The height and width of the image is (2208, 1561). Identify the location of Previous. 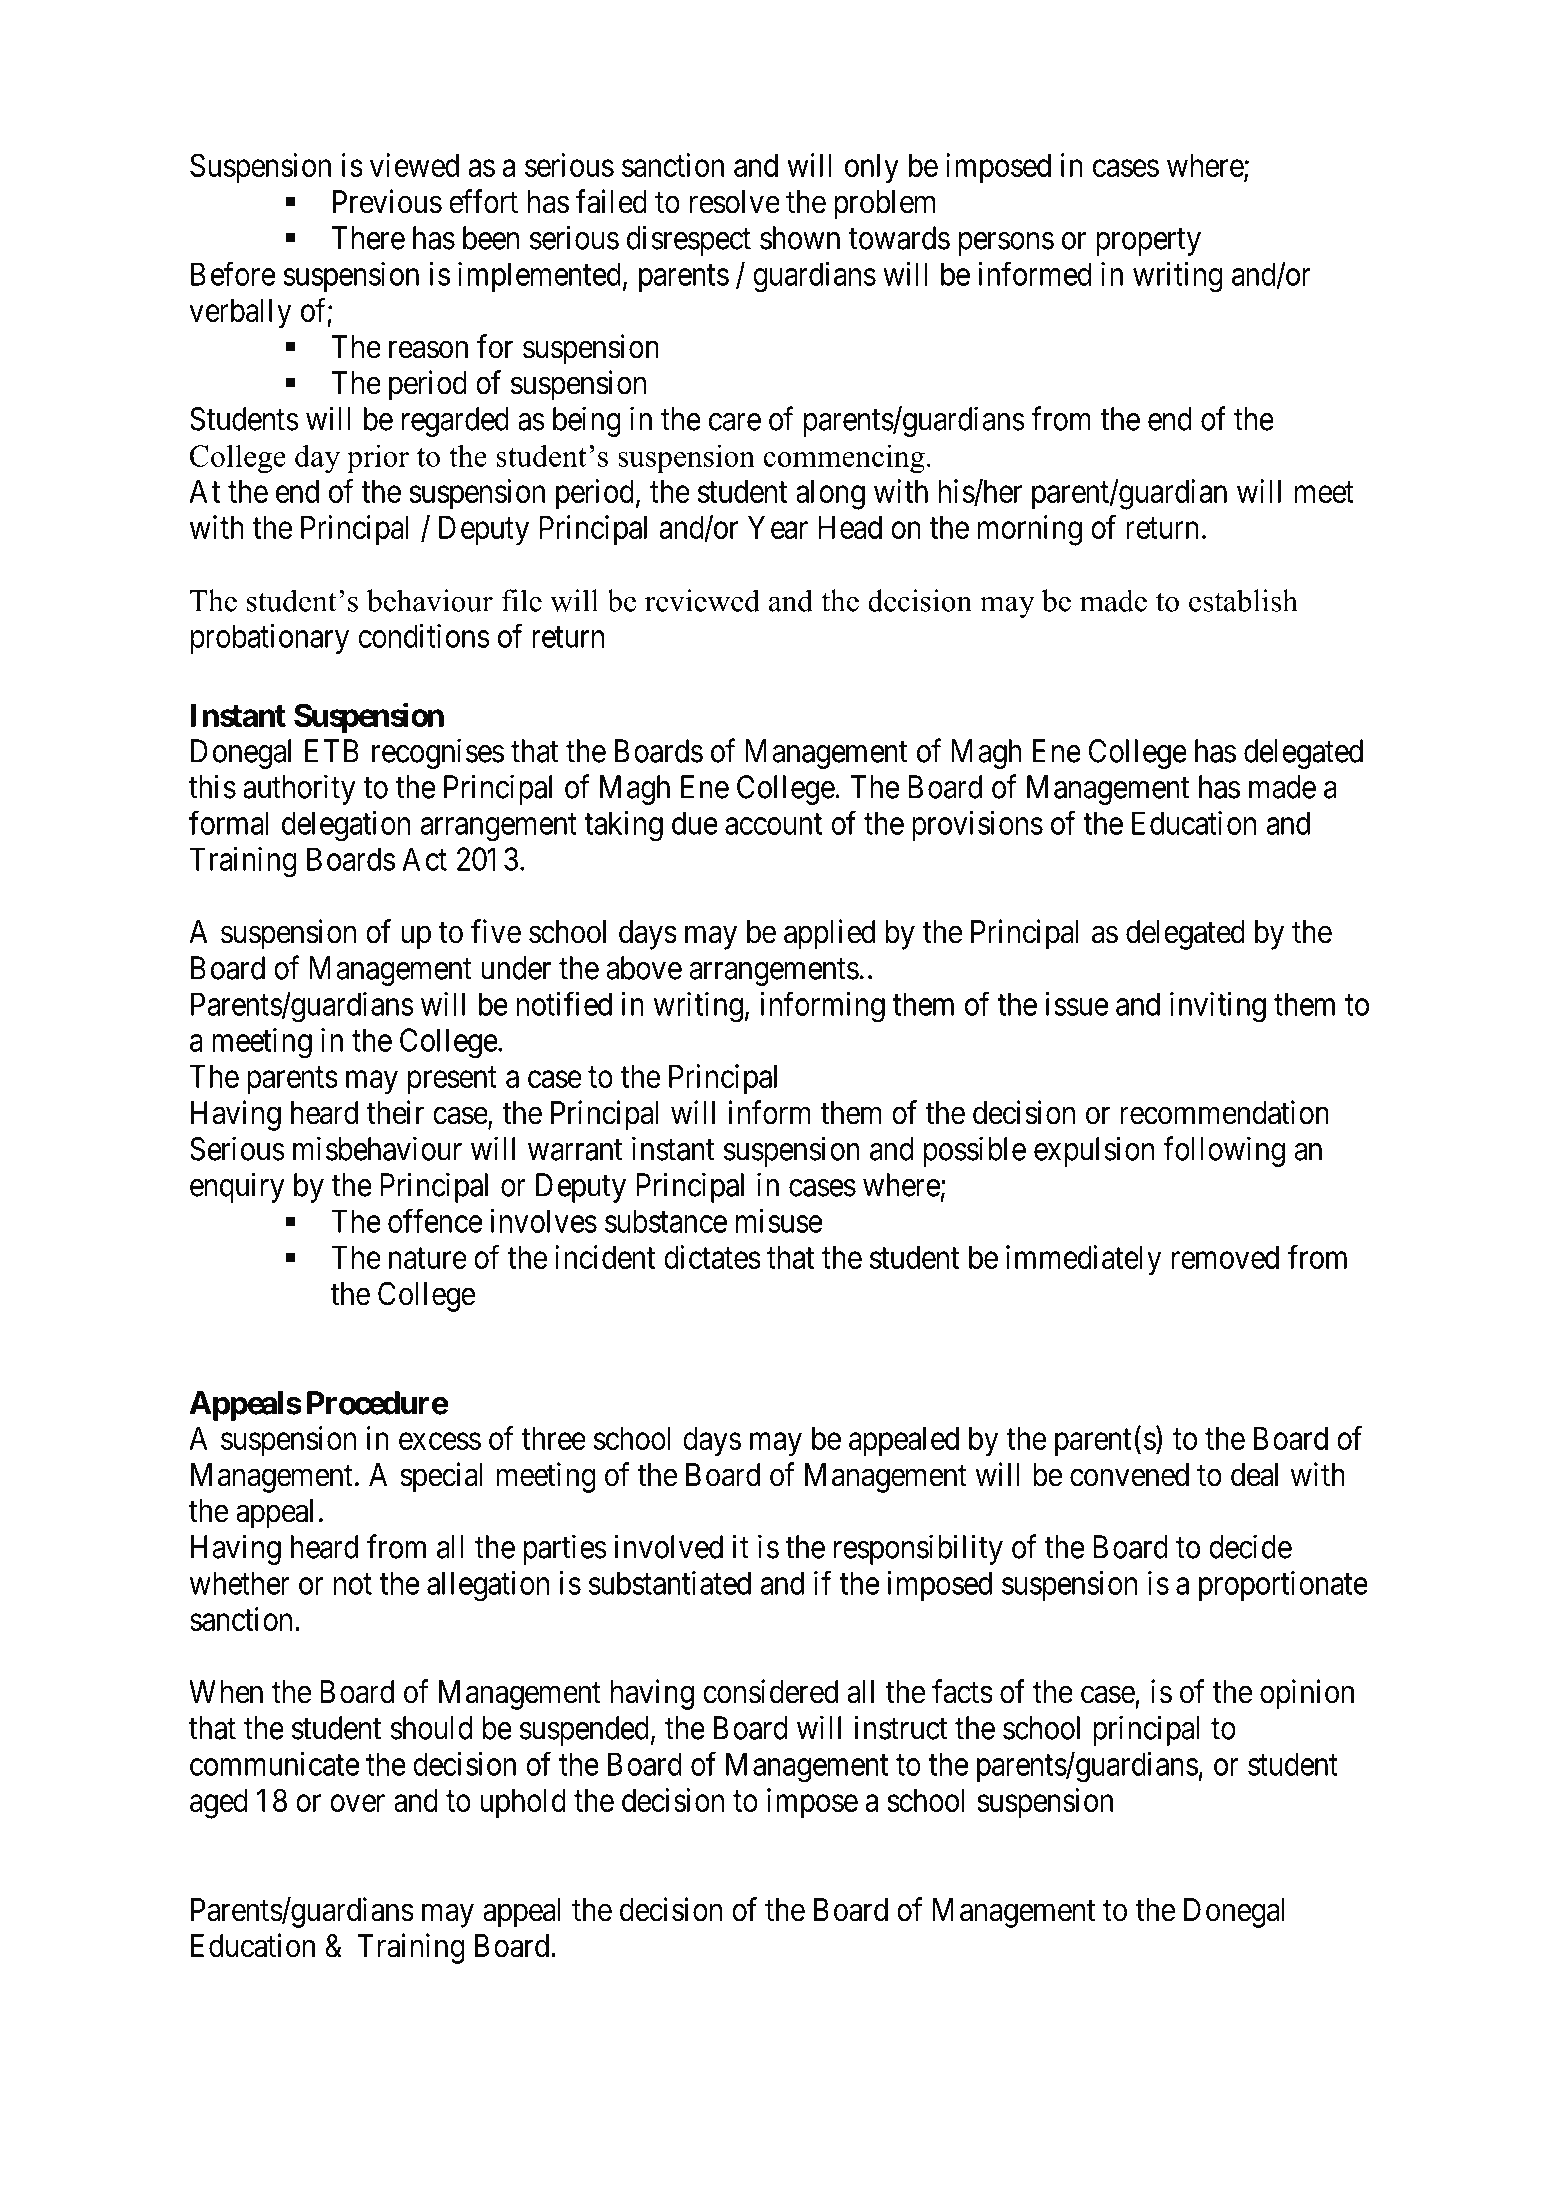
(387, 201).
